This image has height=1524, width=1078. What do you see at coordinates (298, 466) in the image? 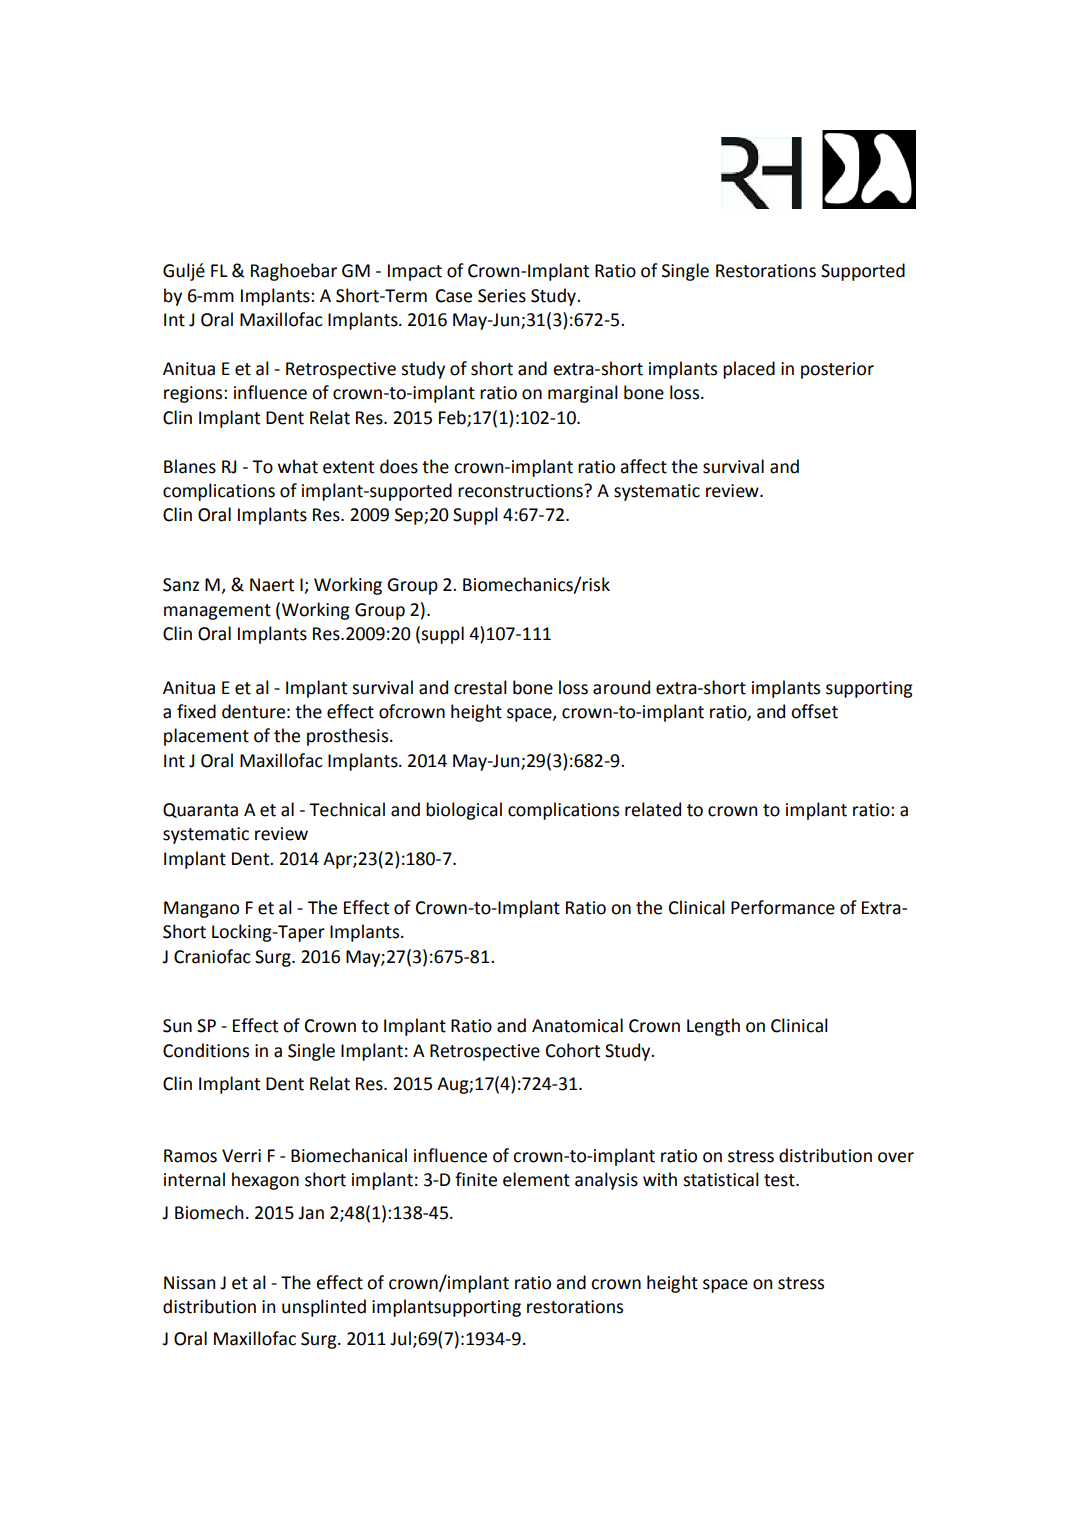
I see `what` at bounding box center [298, 466].
